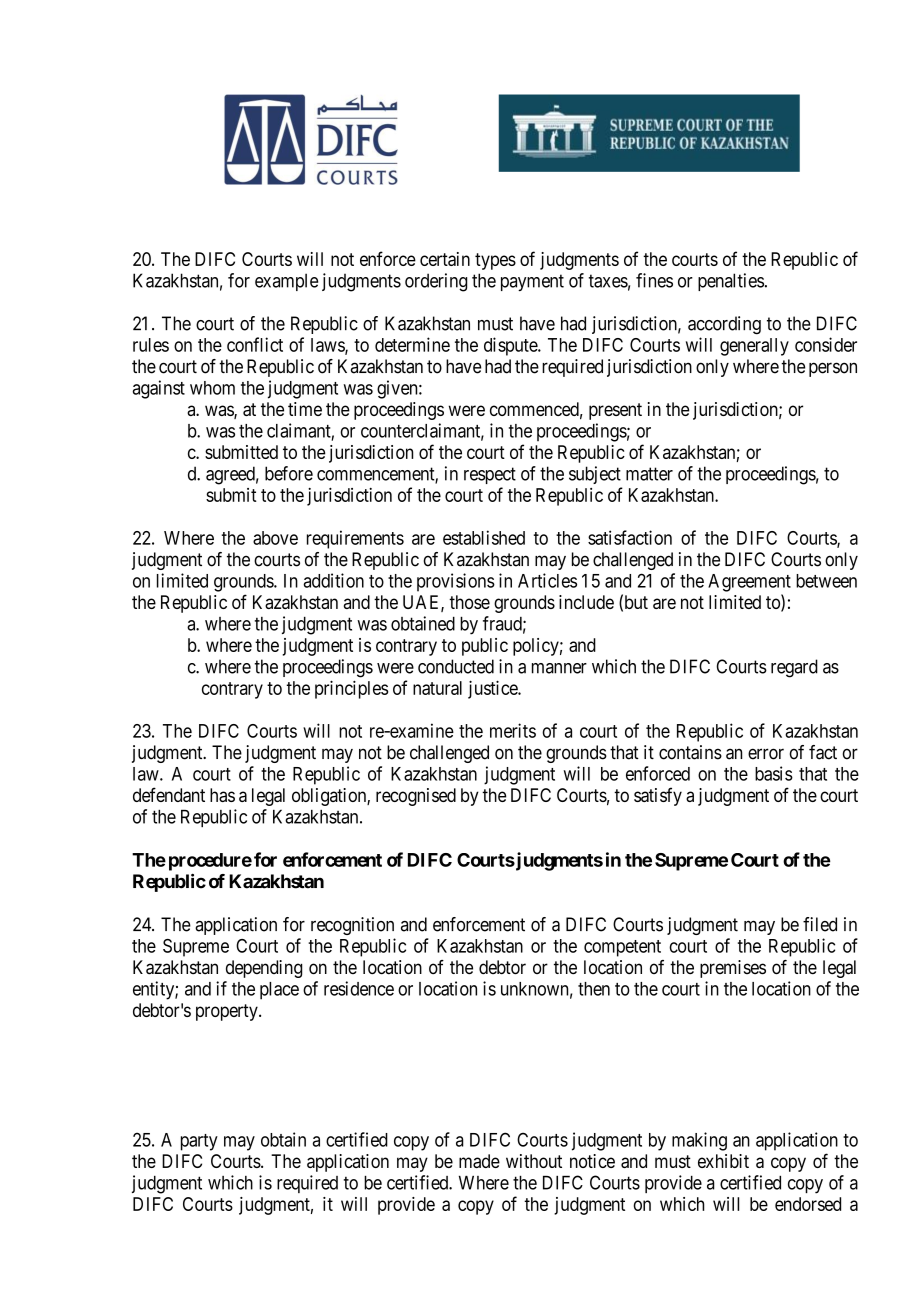 The height and width of the screenshot is (1308, 924). I want to click on above, so click(275, 538).
